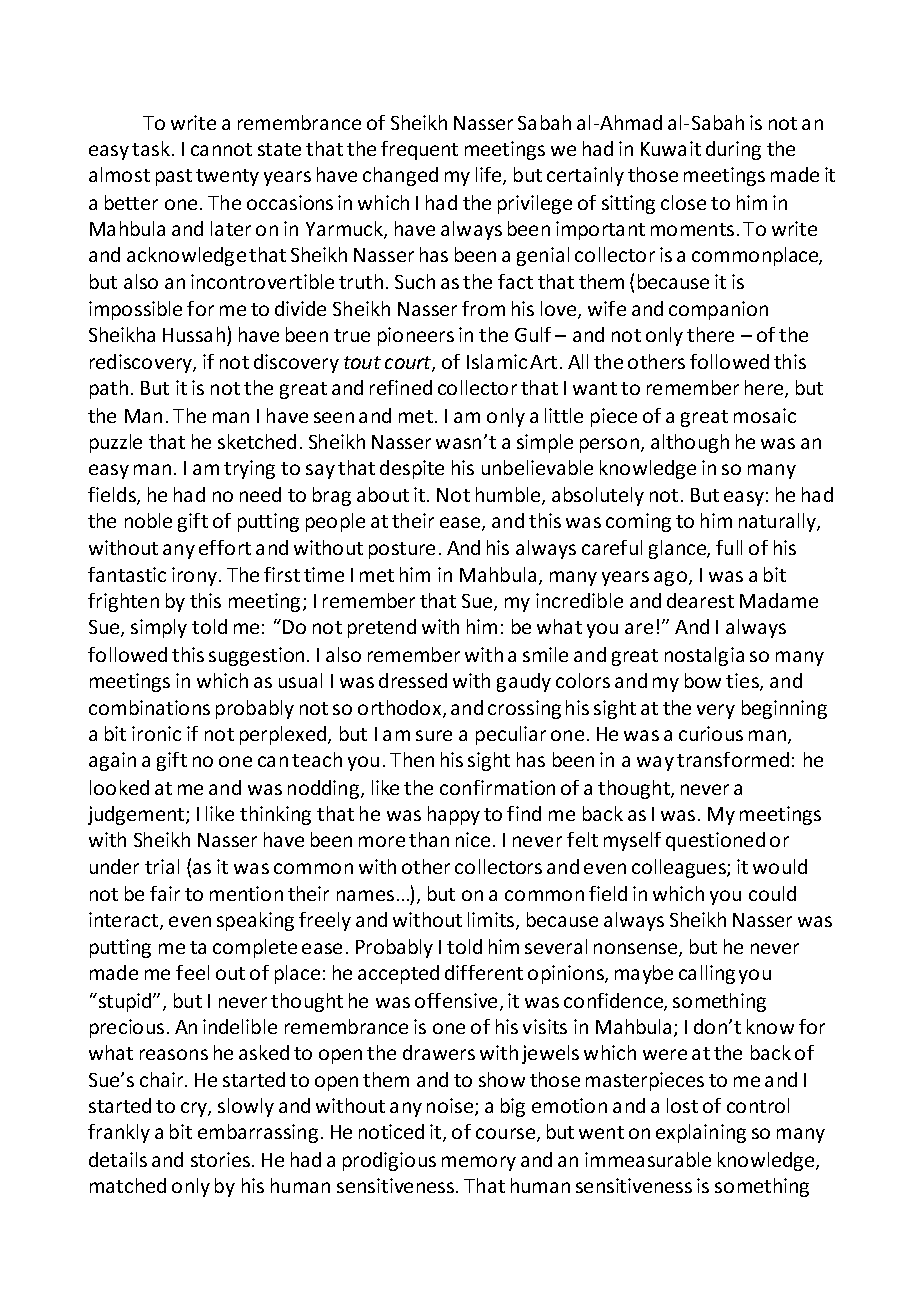 The width and height of the screenshot is (924, 1308). What do you see at coordinates (479, 1163) in the screenshot?
I see `memory` at bounding box center [479, 1163].
